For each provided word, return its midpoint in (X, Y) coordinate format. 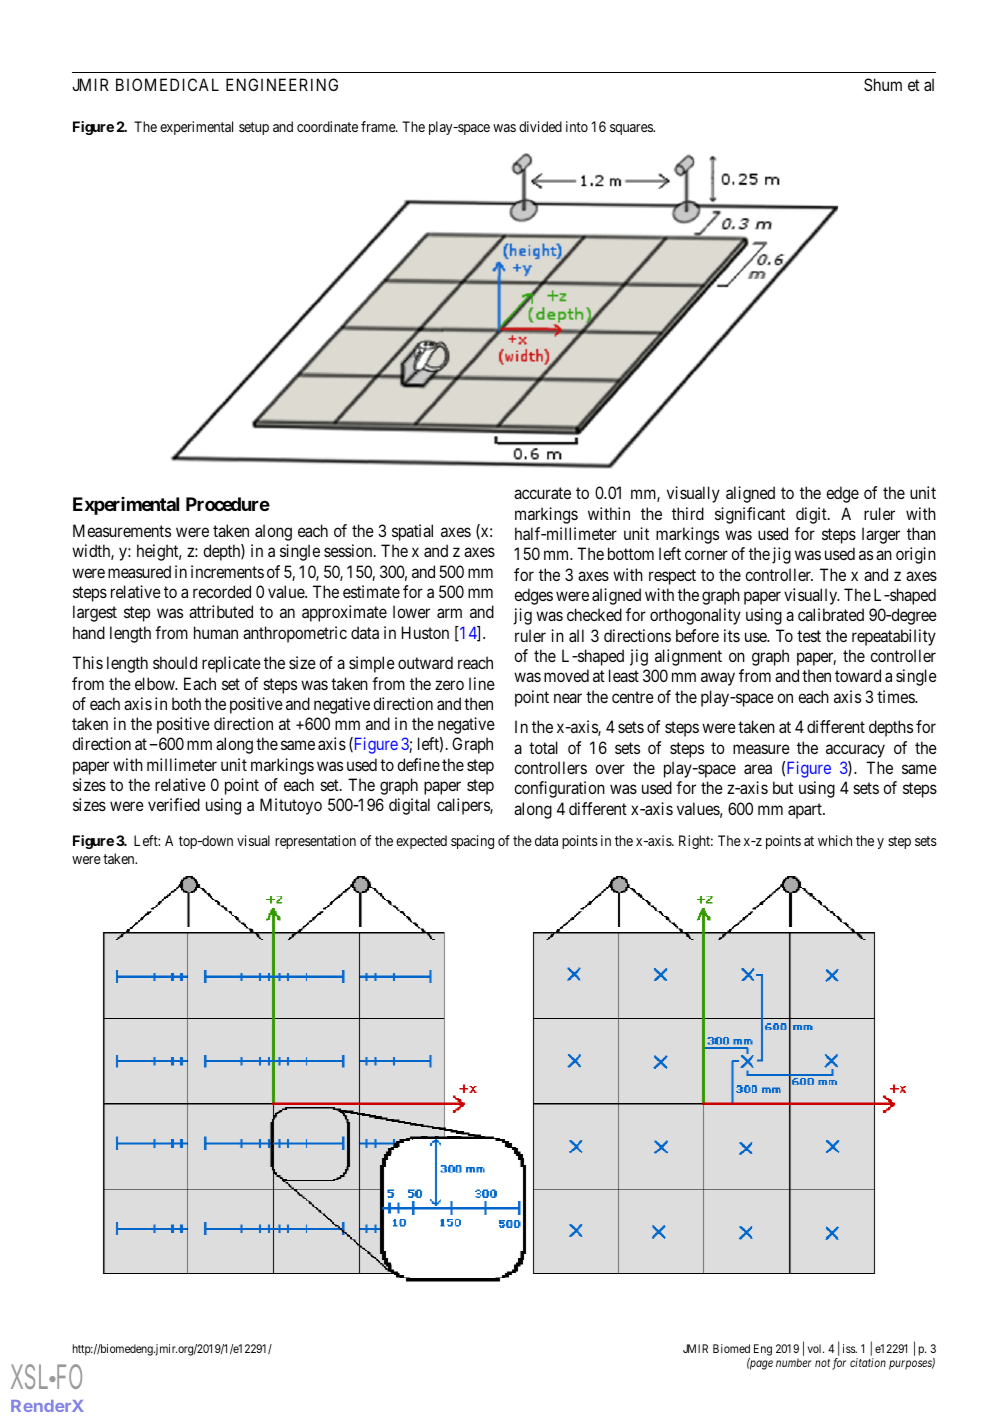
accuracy (855, 751)
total (543, 747)
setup (254, 128)
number (794, 1362)
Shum (883, 84)
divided (540, 126)
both (186, 703)
